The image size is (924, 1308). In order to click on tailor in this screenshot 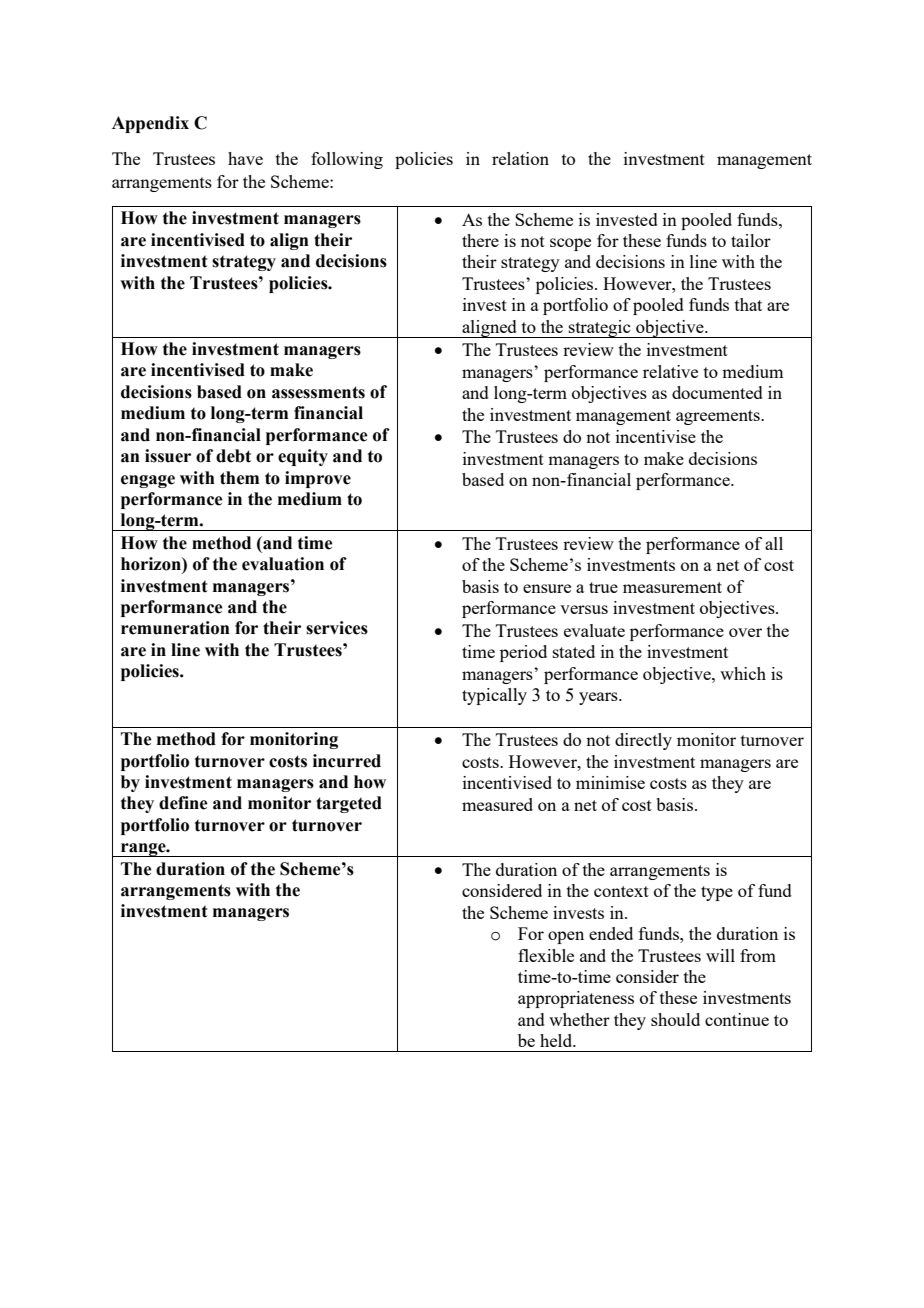, I will do `click(751, 240)`.
